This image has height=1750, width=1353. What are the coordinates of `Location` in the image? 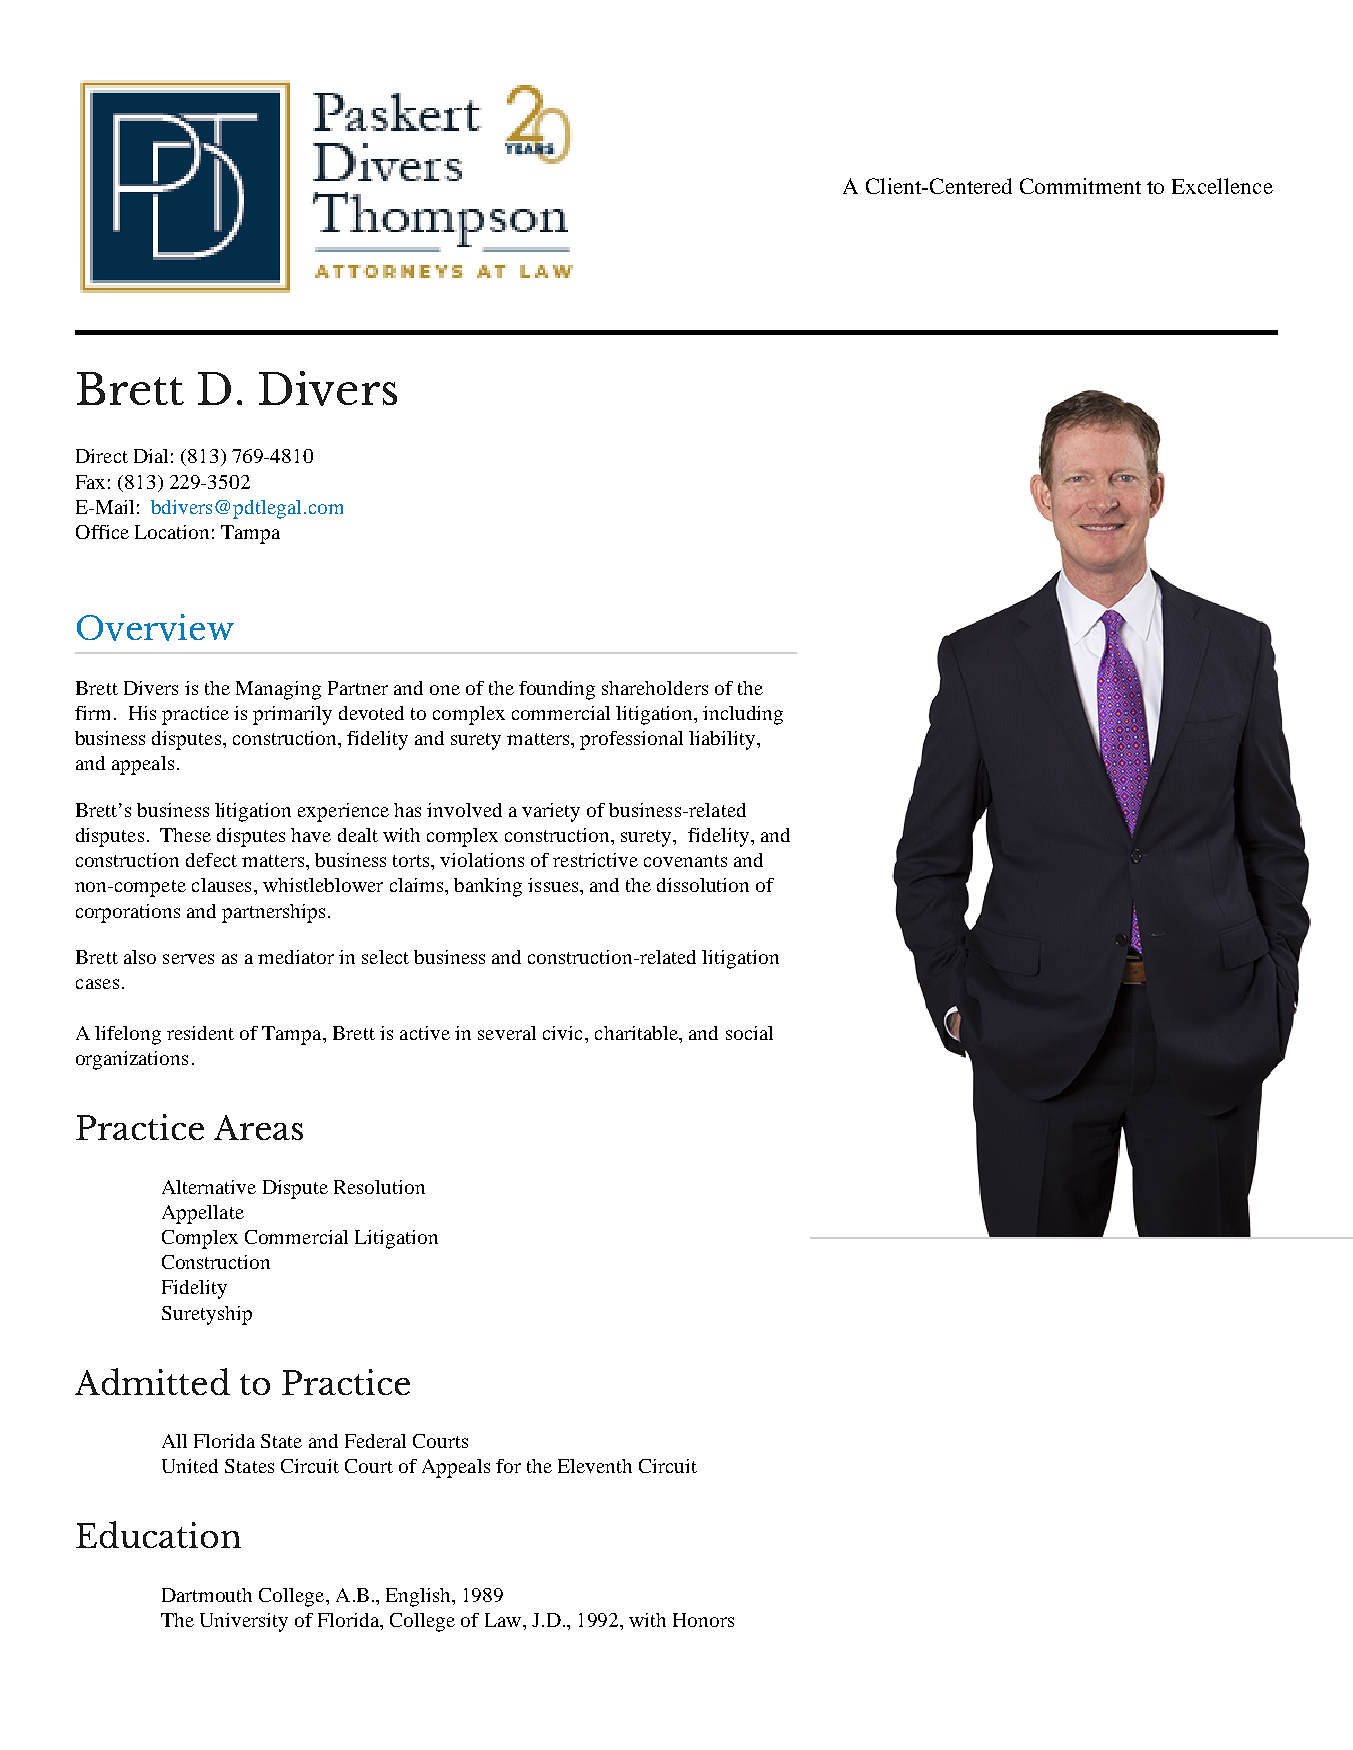 It's located at (172, 532).
